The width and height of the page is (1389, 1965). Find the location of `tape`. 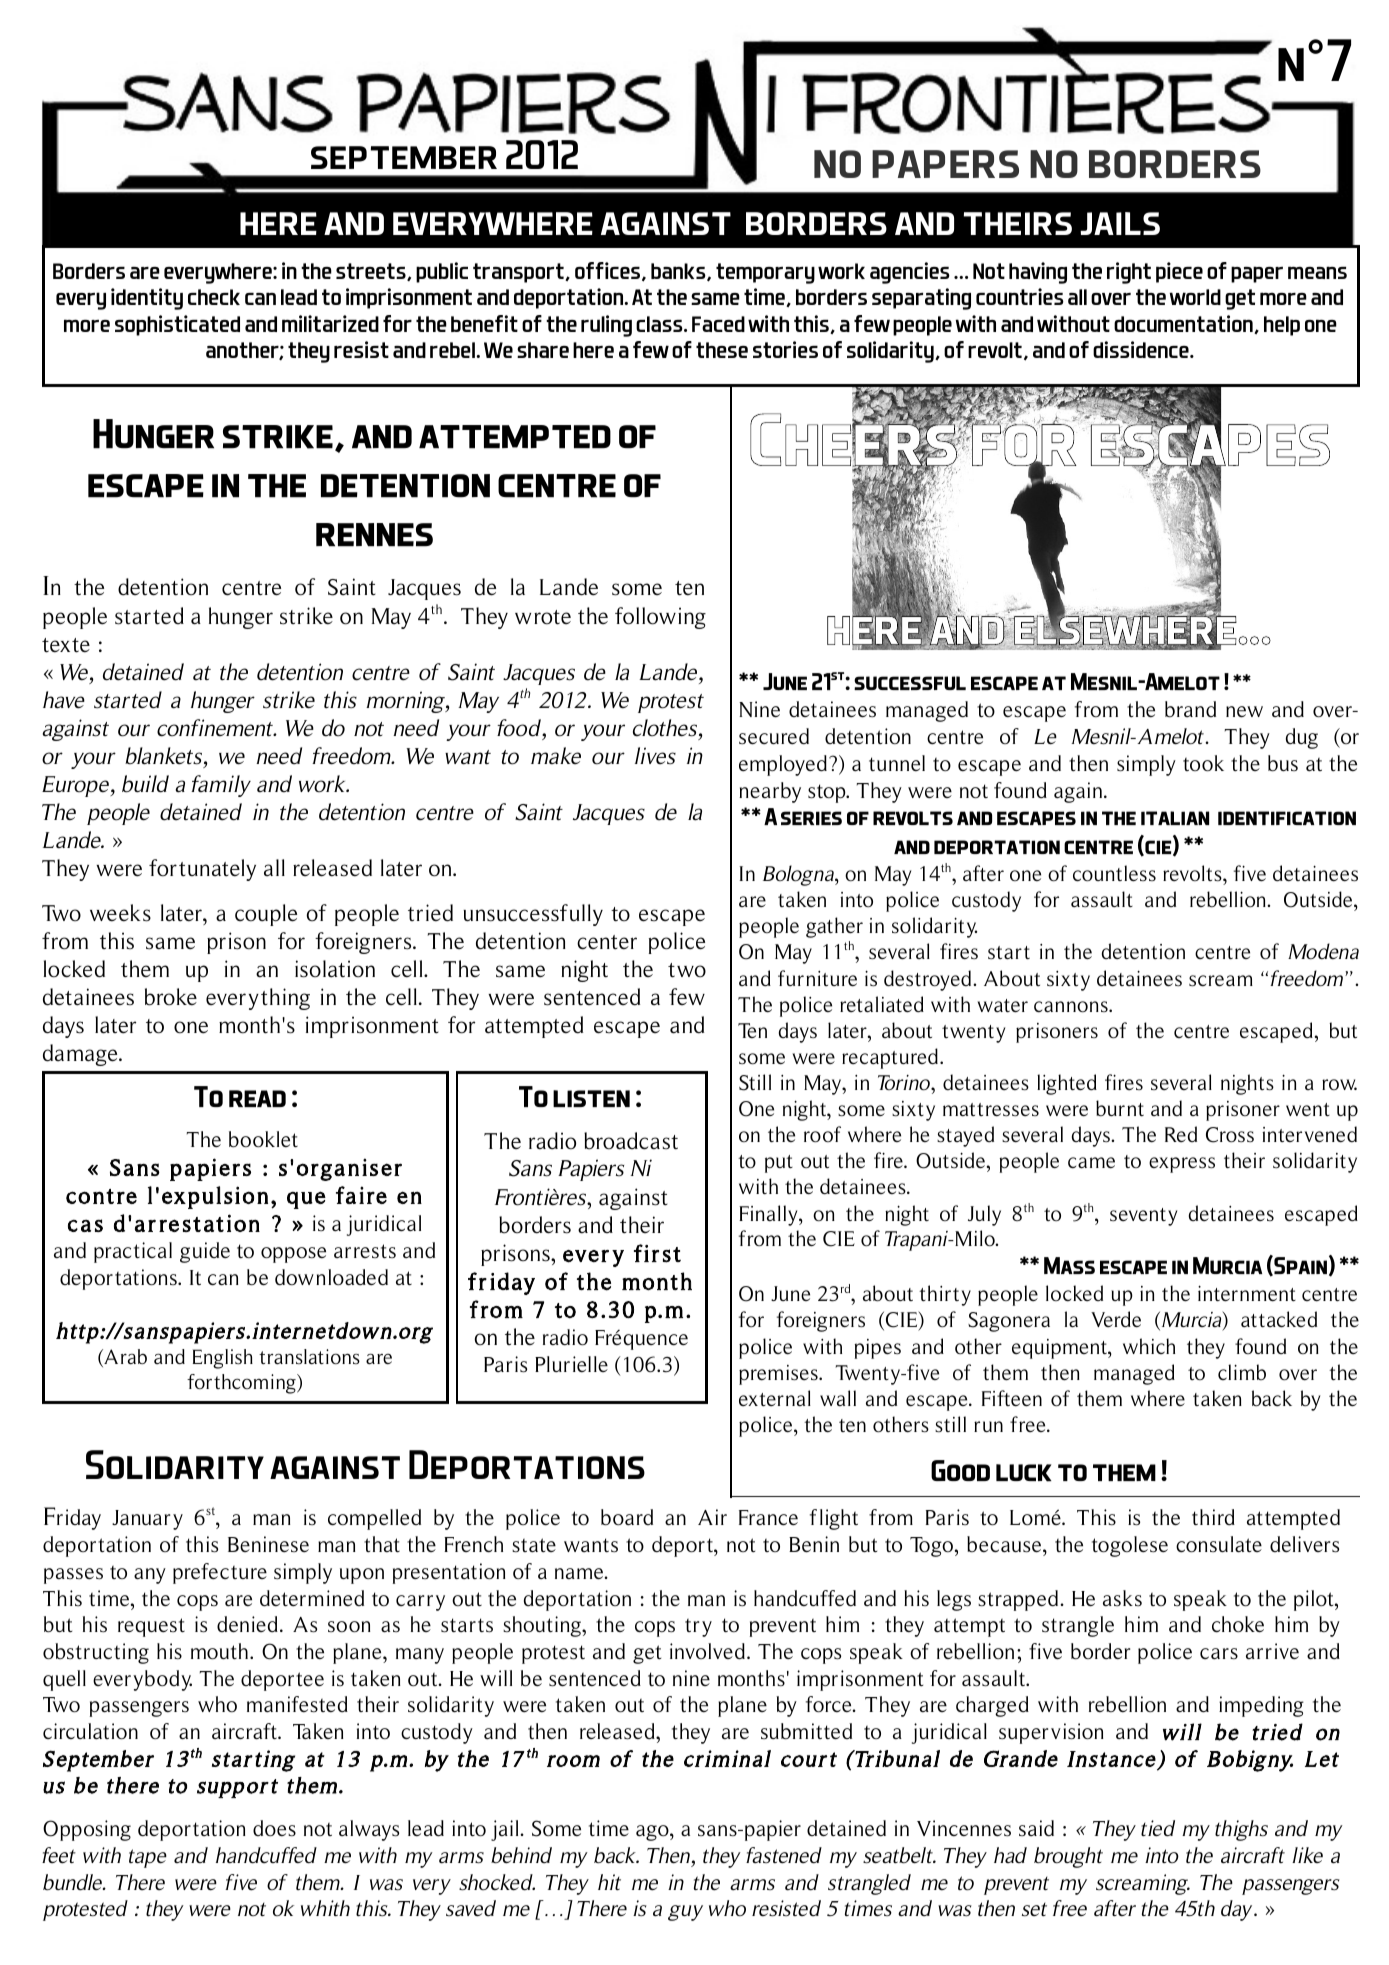

tape is located at coordinates (148, 1858).
